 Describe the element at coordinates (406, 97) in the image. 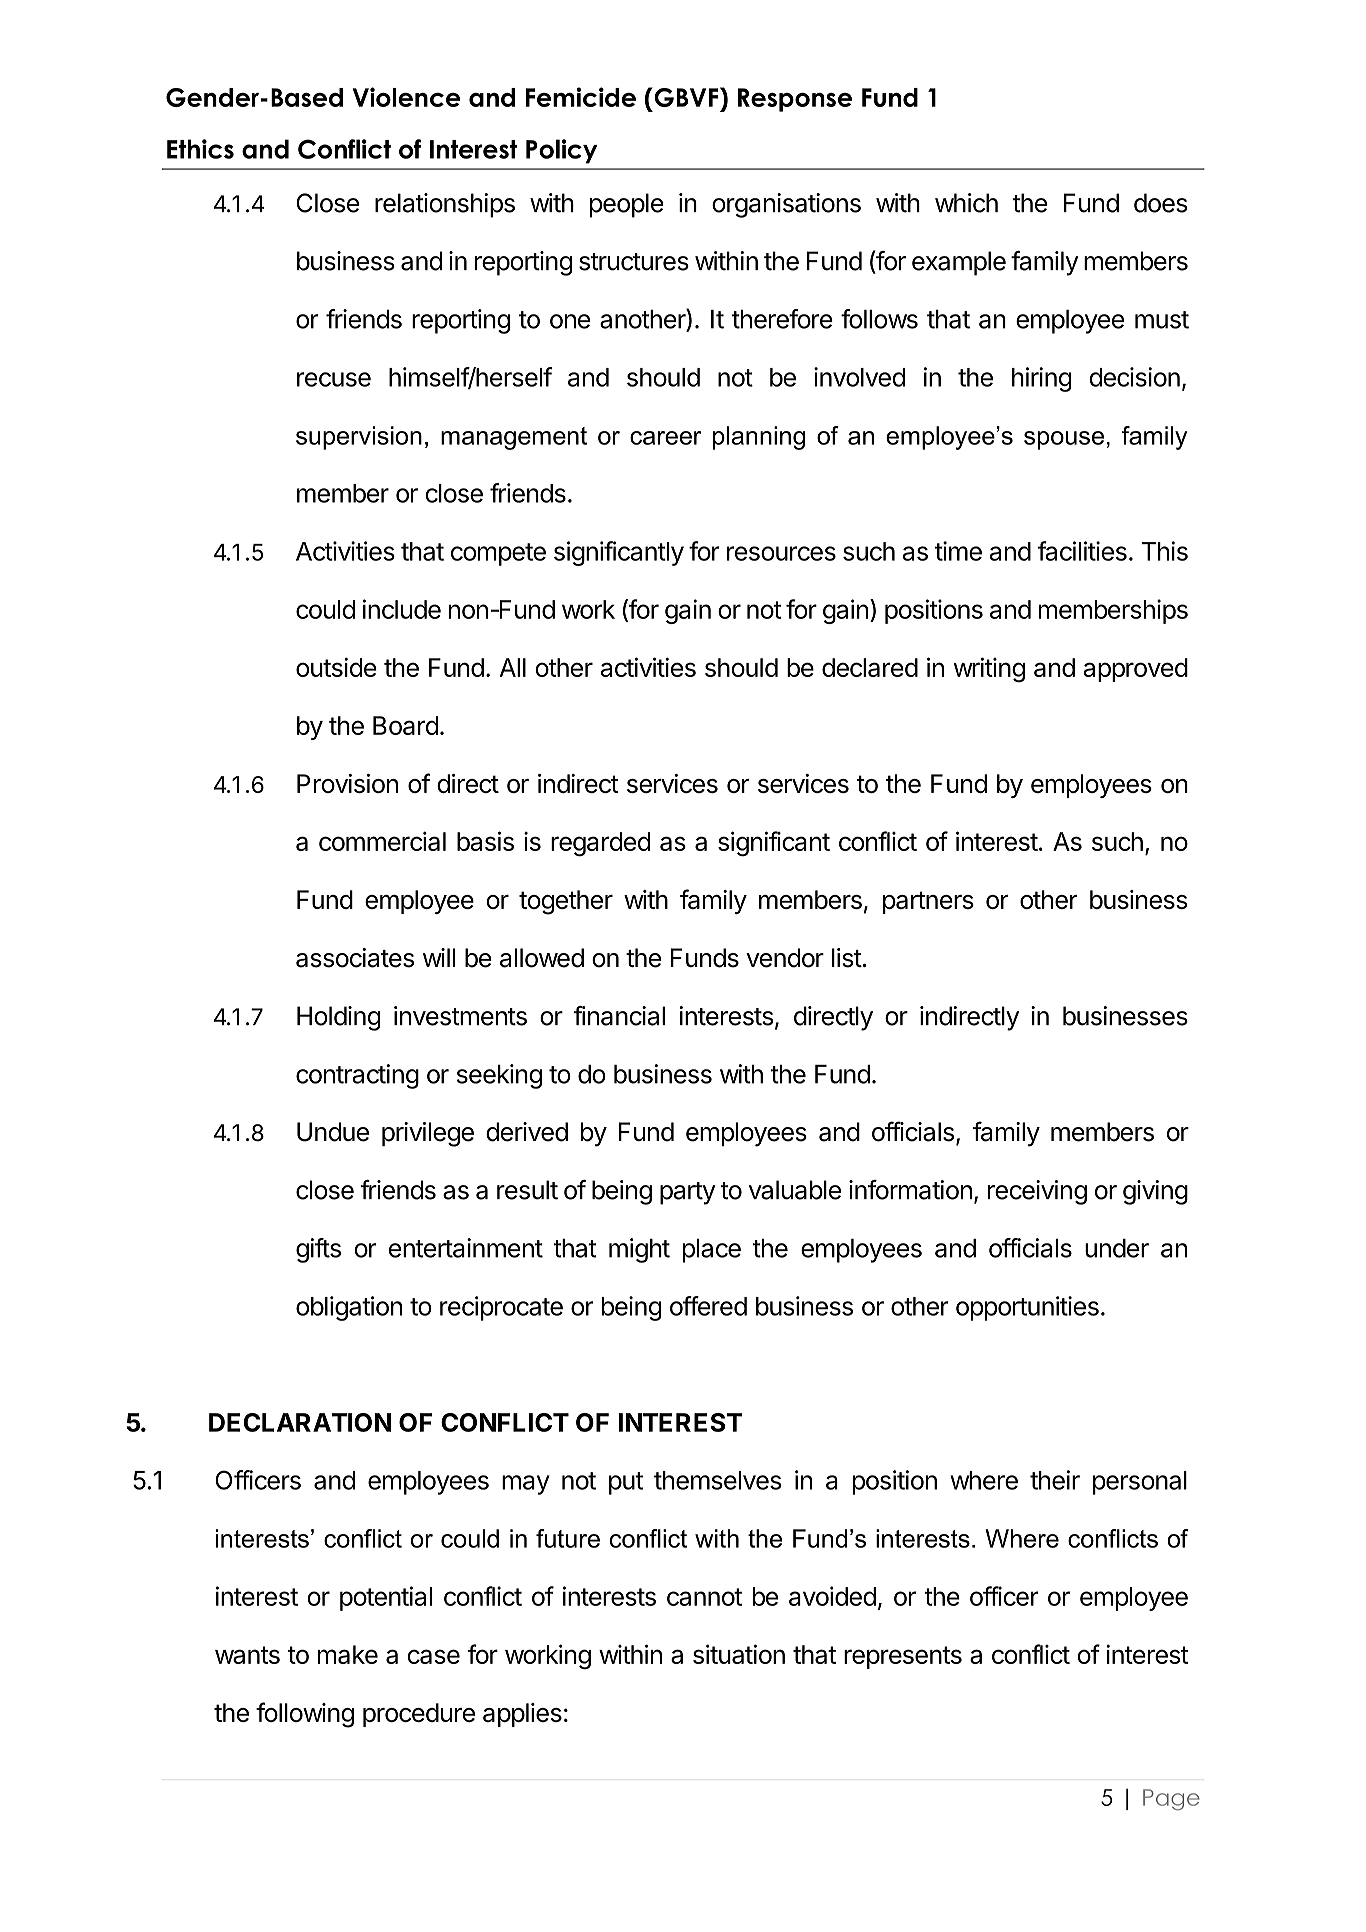

I see `Violence` at that location.
